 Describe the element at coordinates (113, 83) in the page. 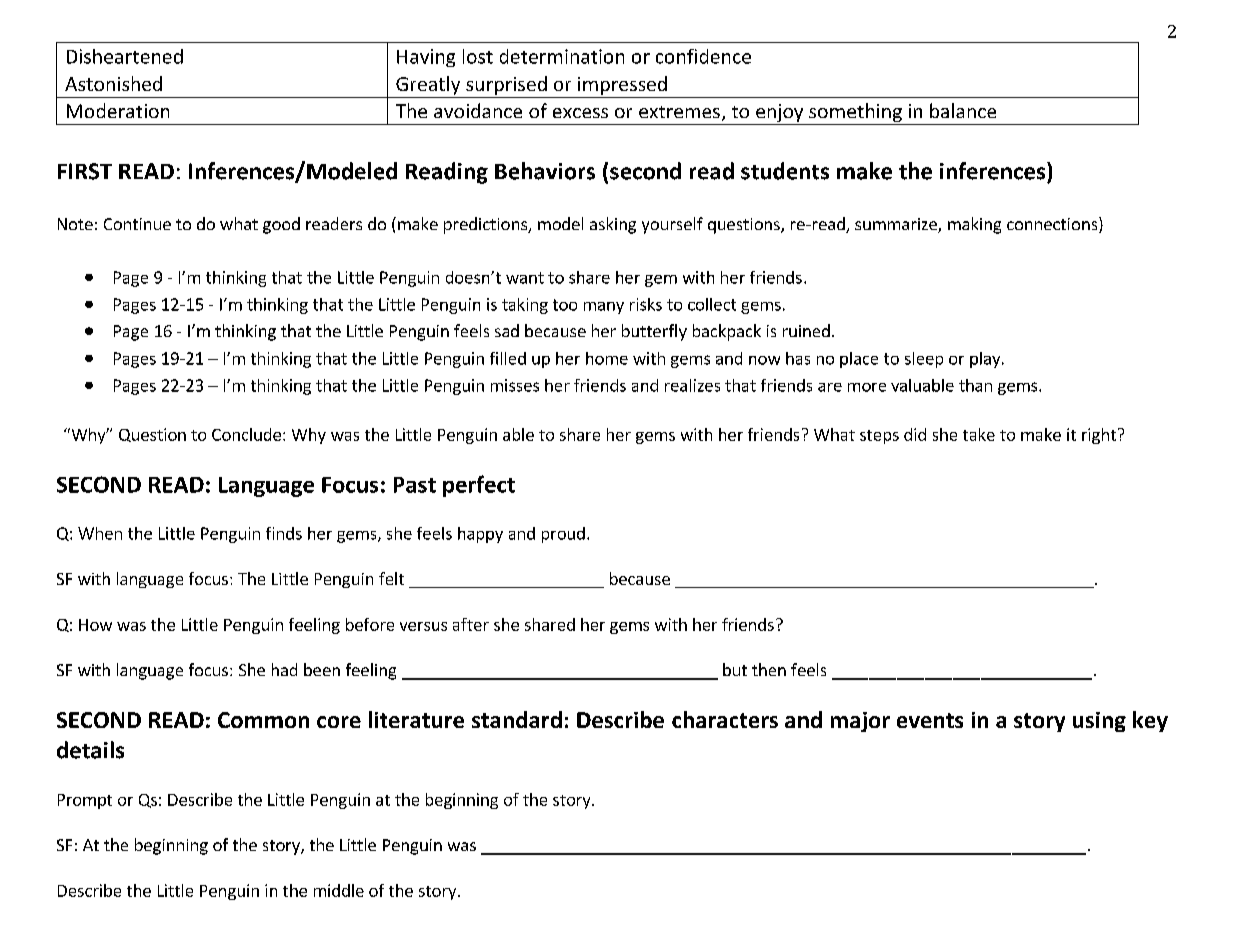

I see `Astonished` at that location.
